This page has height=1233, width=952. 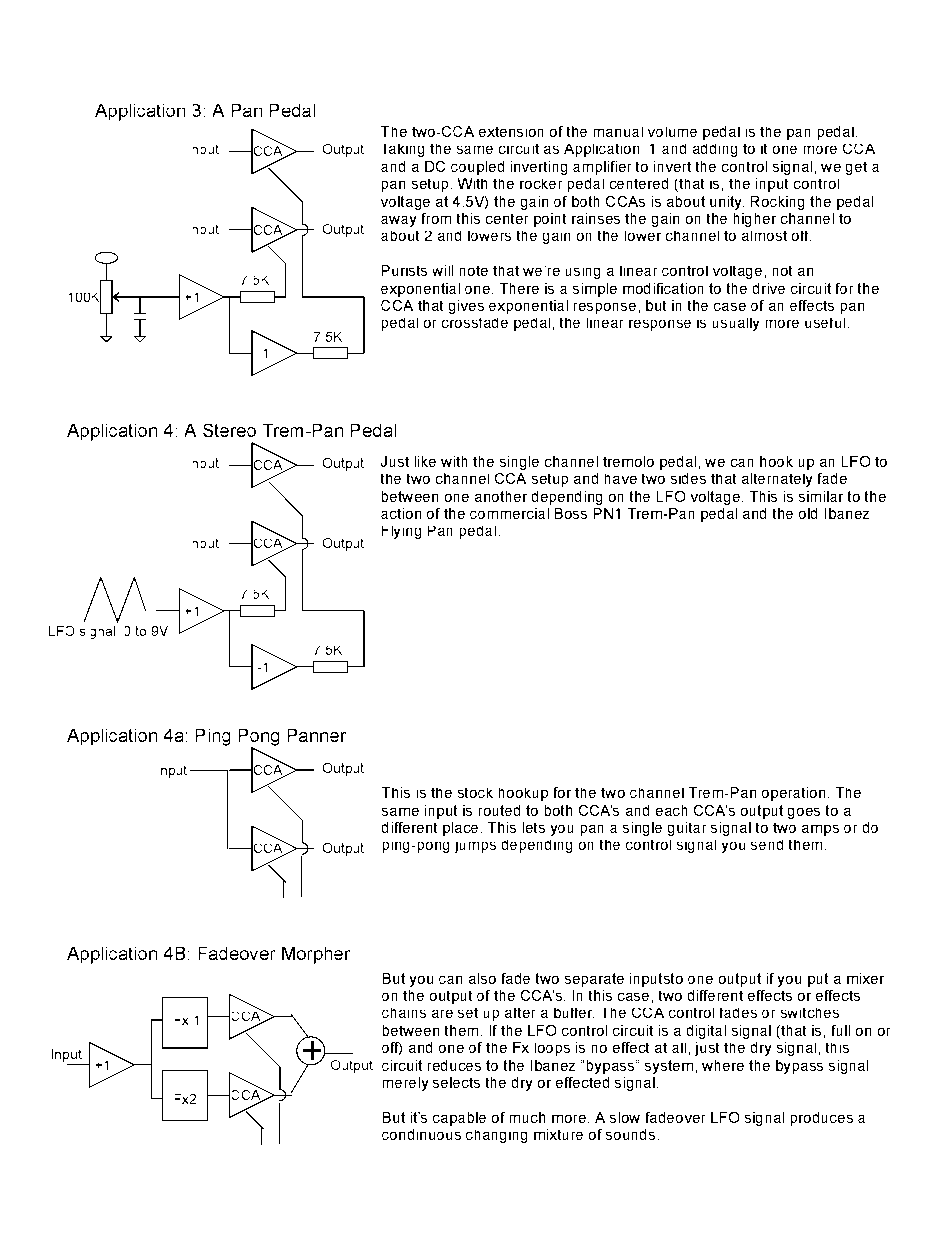 I want to click on rocker, so click(x=541, y=184).
